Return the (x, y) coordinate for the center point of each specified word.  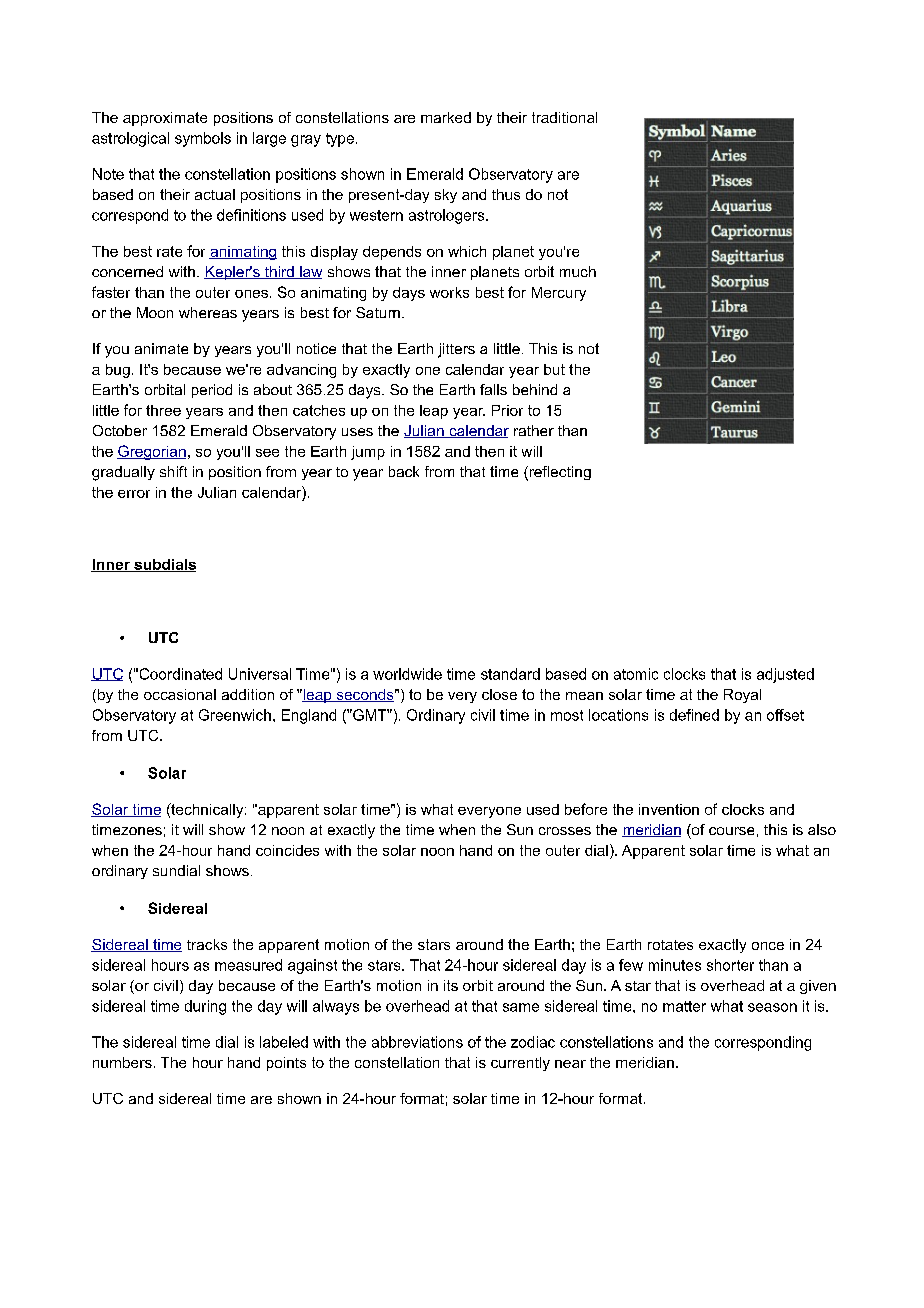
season (772, 1007)
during (205, 1007)
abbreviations (417, 1042)
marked (446, 117)
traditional (564, 117)
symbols (203, 139)
